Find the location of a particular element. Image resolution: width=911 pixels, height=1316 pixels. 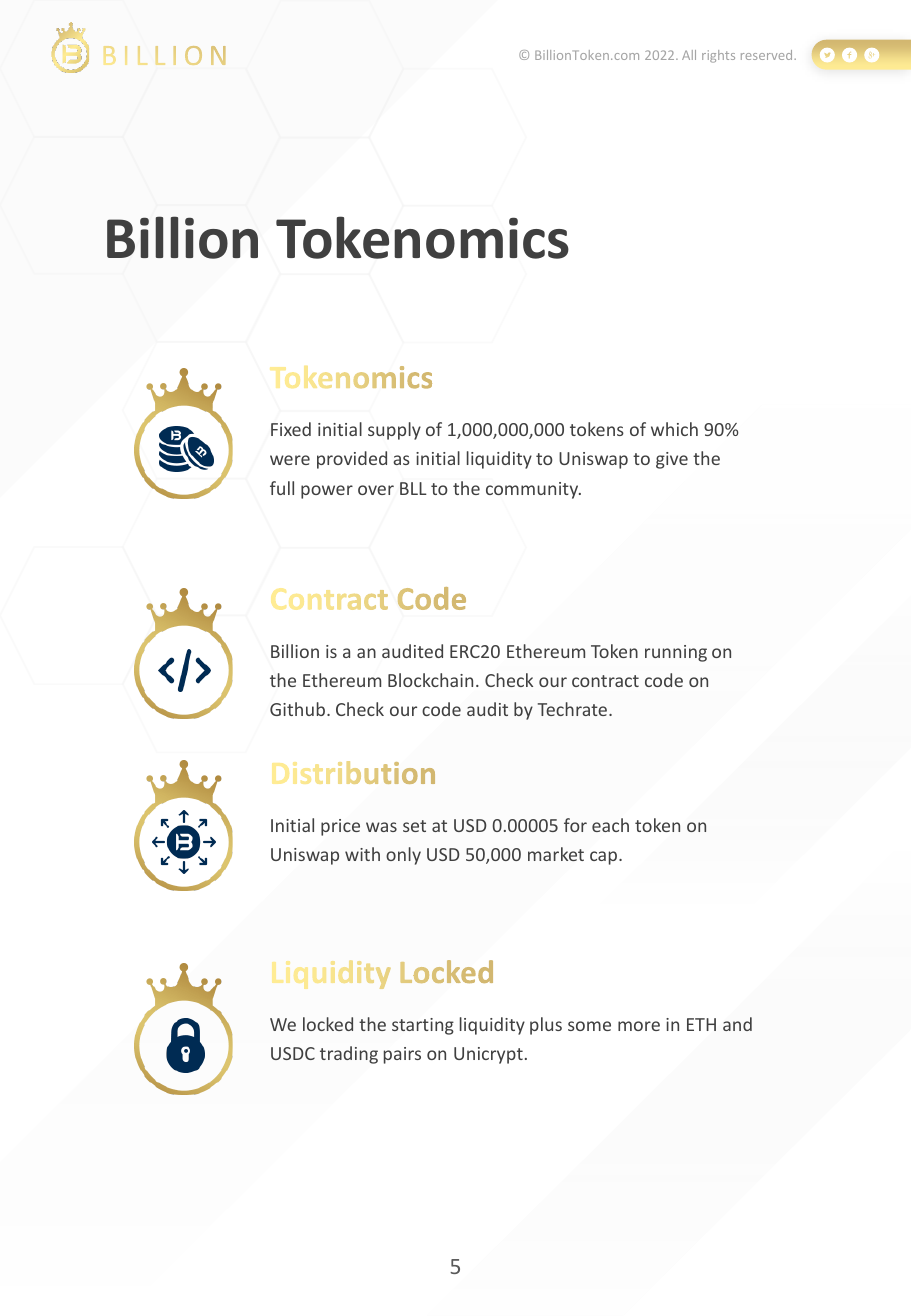

community is located at coordinates (533, 490).
